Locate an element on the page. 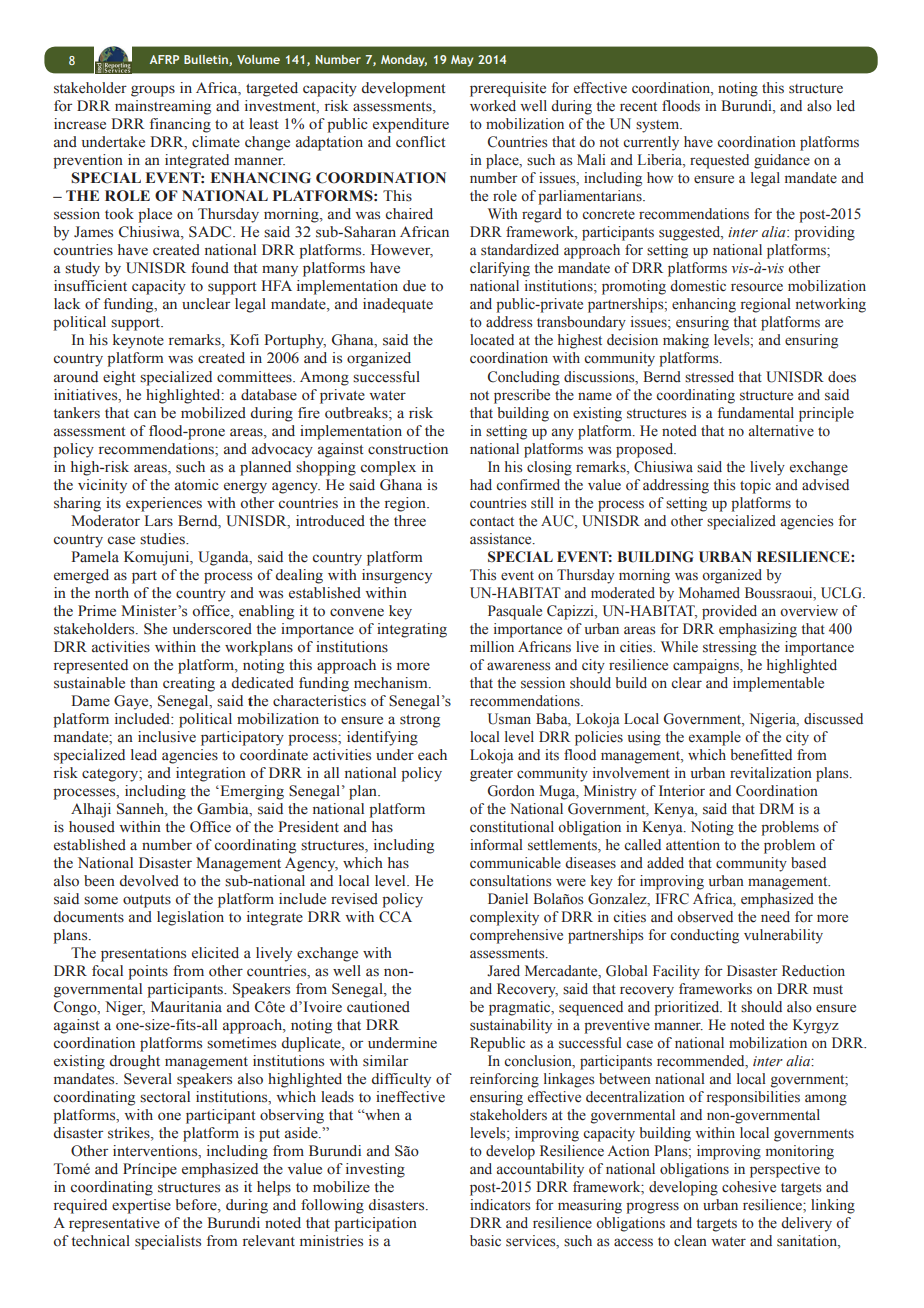 The width and height of the page is (924, 1308). requested is located at coordinates (719, 161).
